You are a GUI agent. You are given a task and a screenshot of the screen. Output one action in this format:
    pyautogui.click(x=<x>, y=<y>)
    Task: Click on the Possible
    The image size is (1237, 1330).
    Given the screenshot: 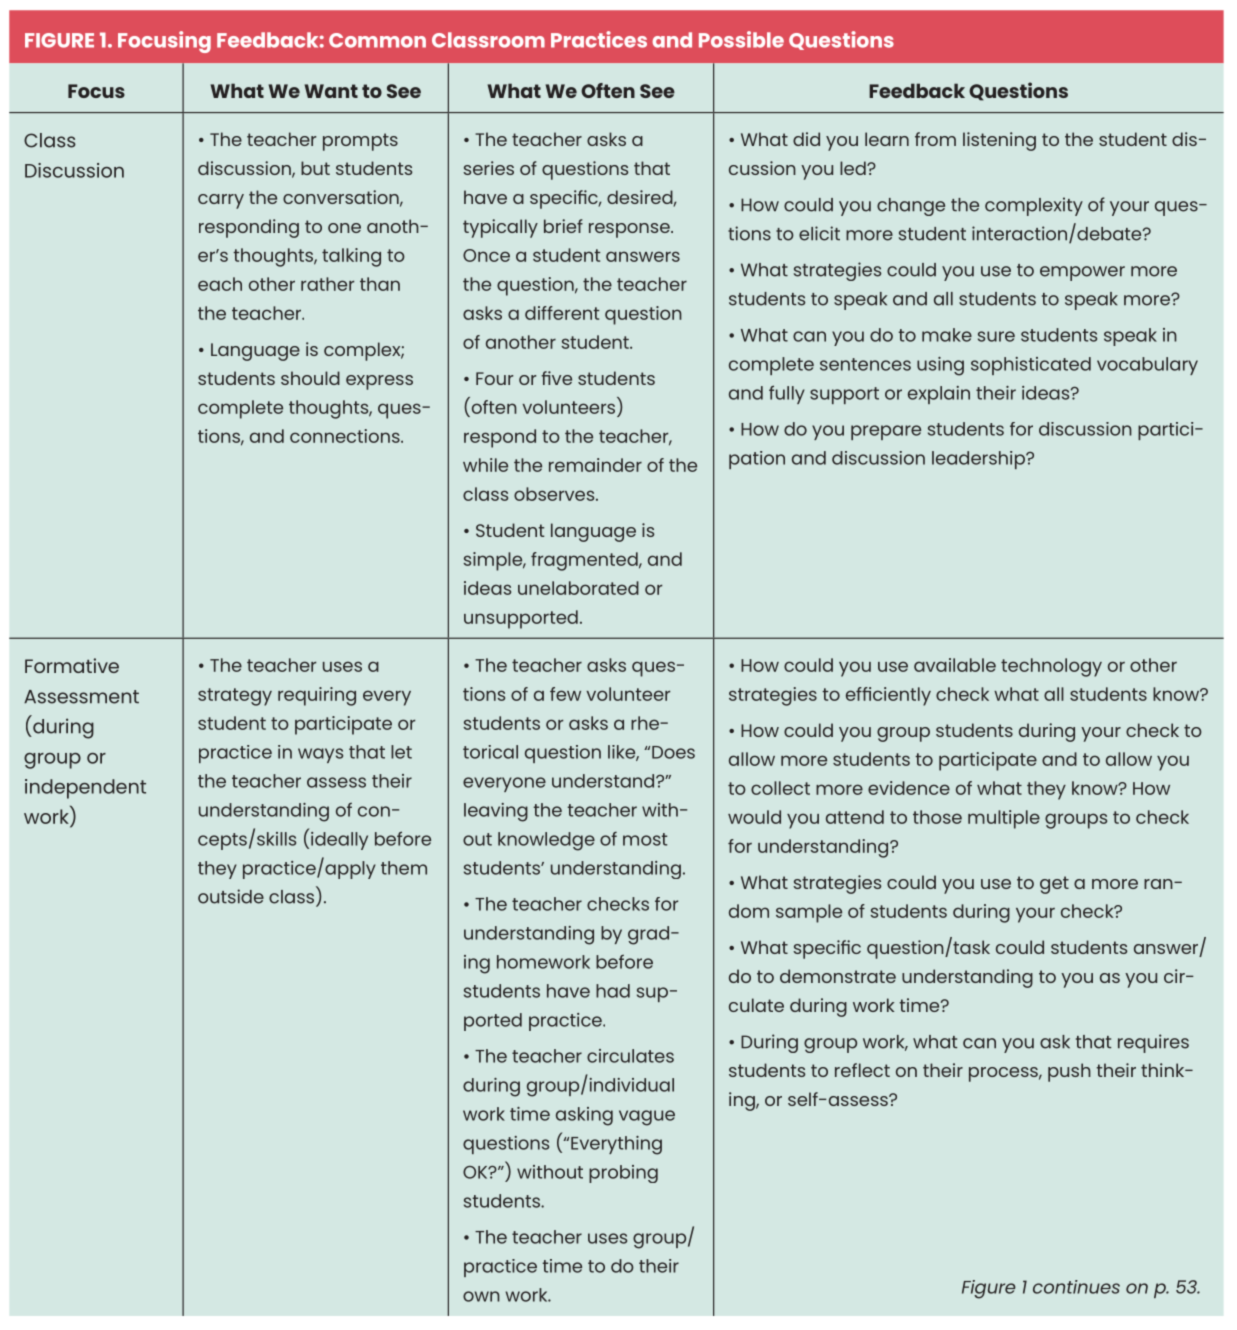 What is the action you would take?
    pyautogui.click(x=741, y=39)
